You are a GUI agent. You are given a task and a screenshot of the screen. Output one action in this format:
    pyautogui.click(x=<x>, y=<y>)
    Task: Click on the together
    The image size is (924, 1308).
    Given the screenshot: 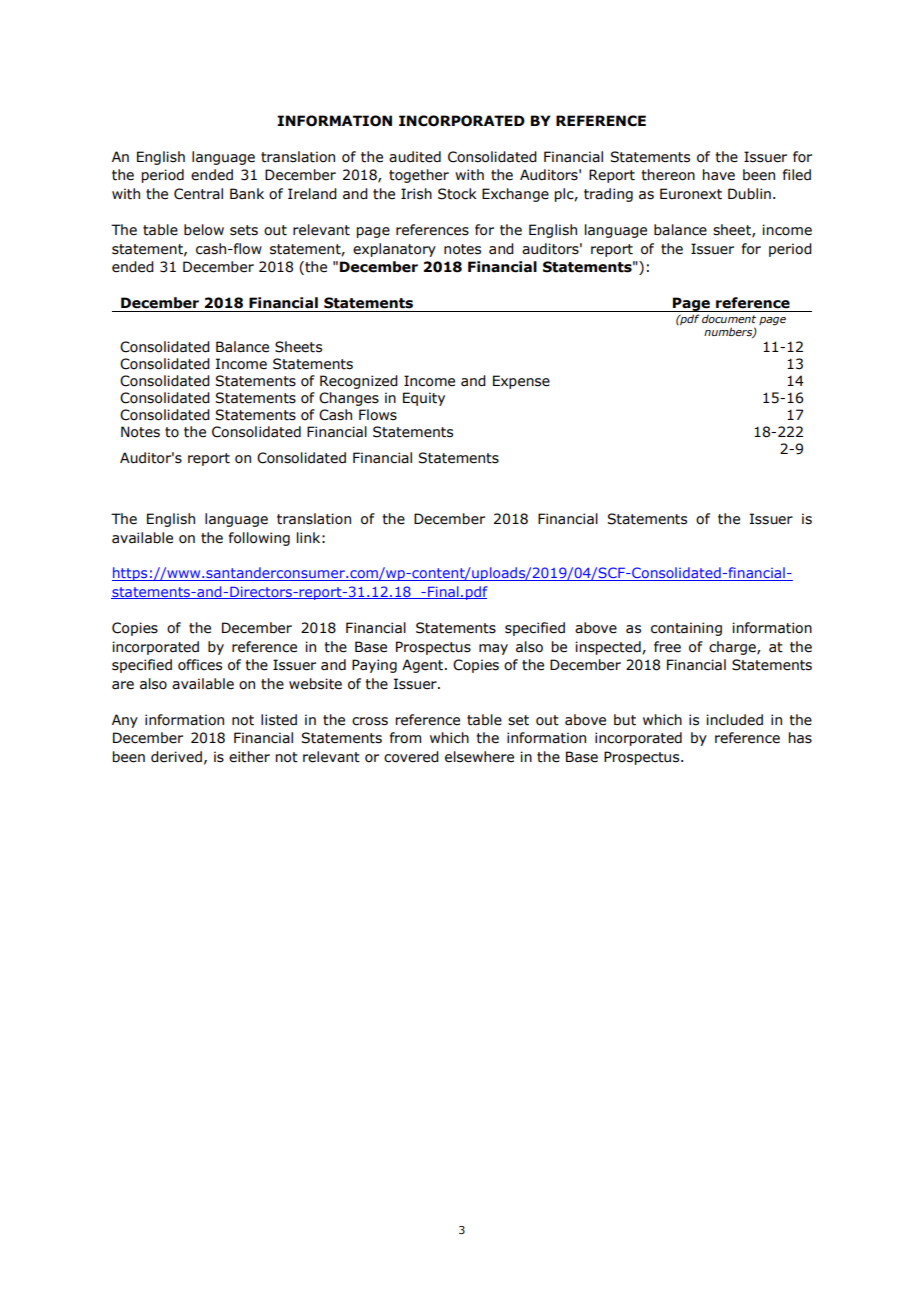 What is the action you would take?
    pyautogui.click(x=419, y=176)
